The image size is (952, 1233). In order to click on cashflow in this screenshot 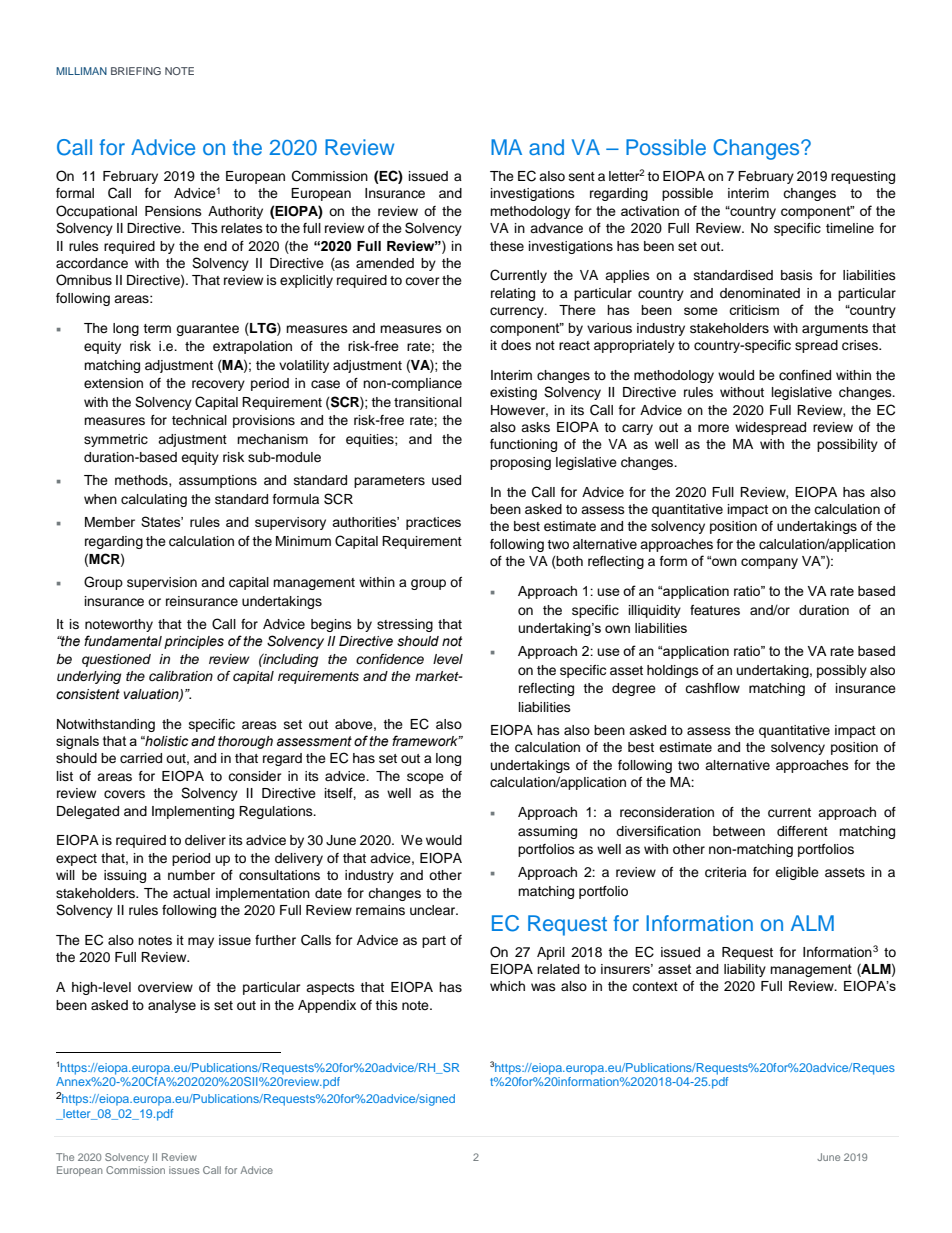, I will do `click(712, 688)`.
